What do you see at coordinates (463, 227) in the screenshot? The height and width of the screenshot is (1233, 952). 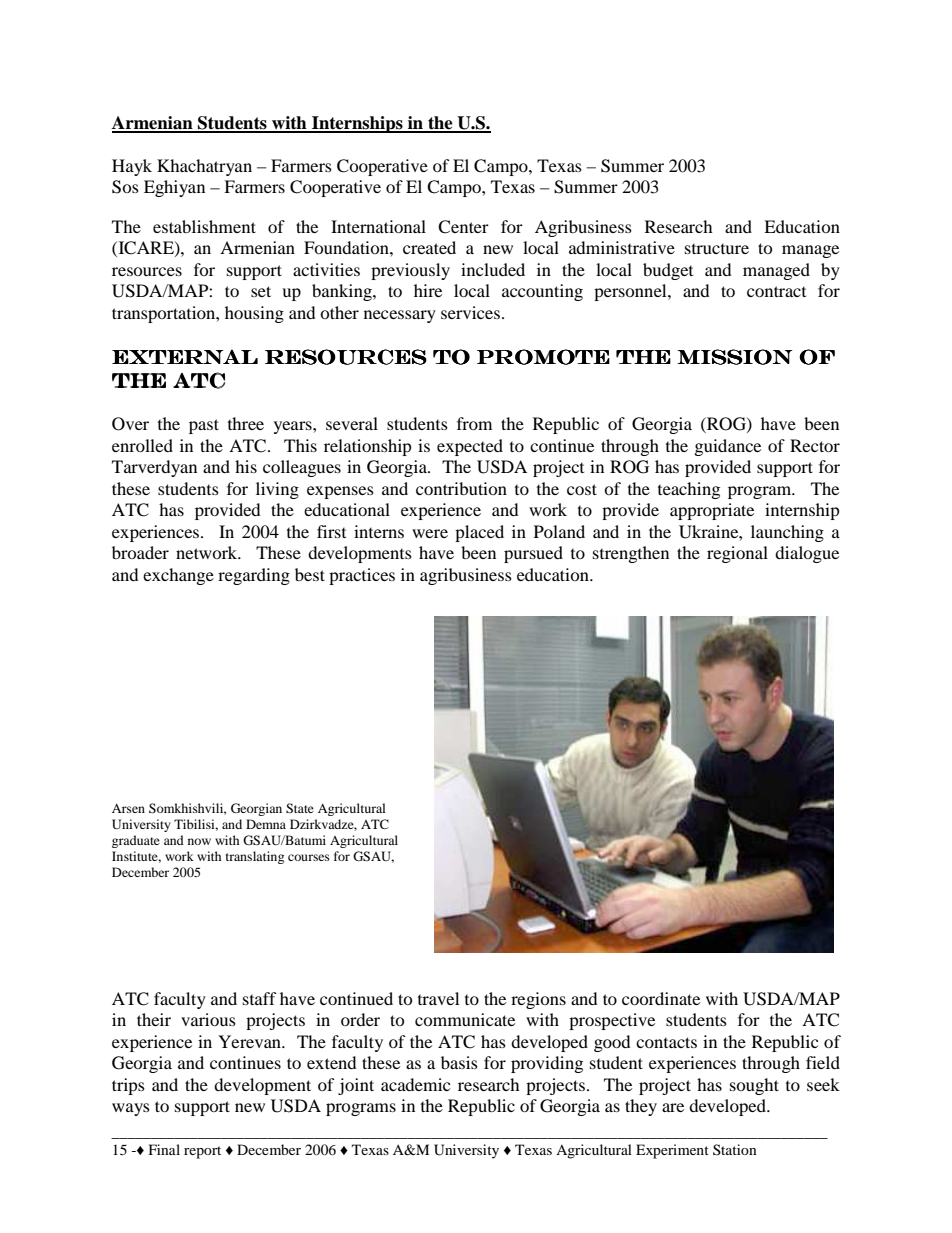 I see `Center` at bounding box center [463, 227].
